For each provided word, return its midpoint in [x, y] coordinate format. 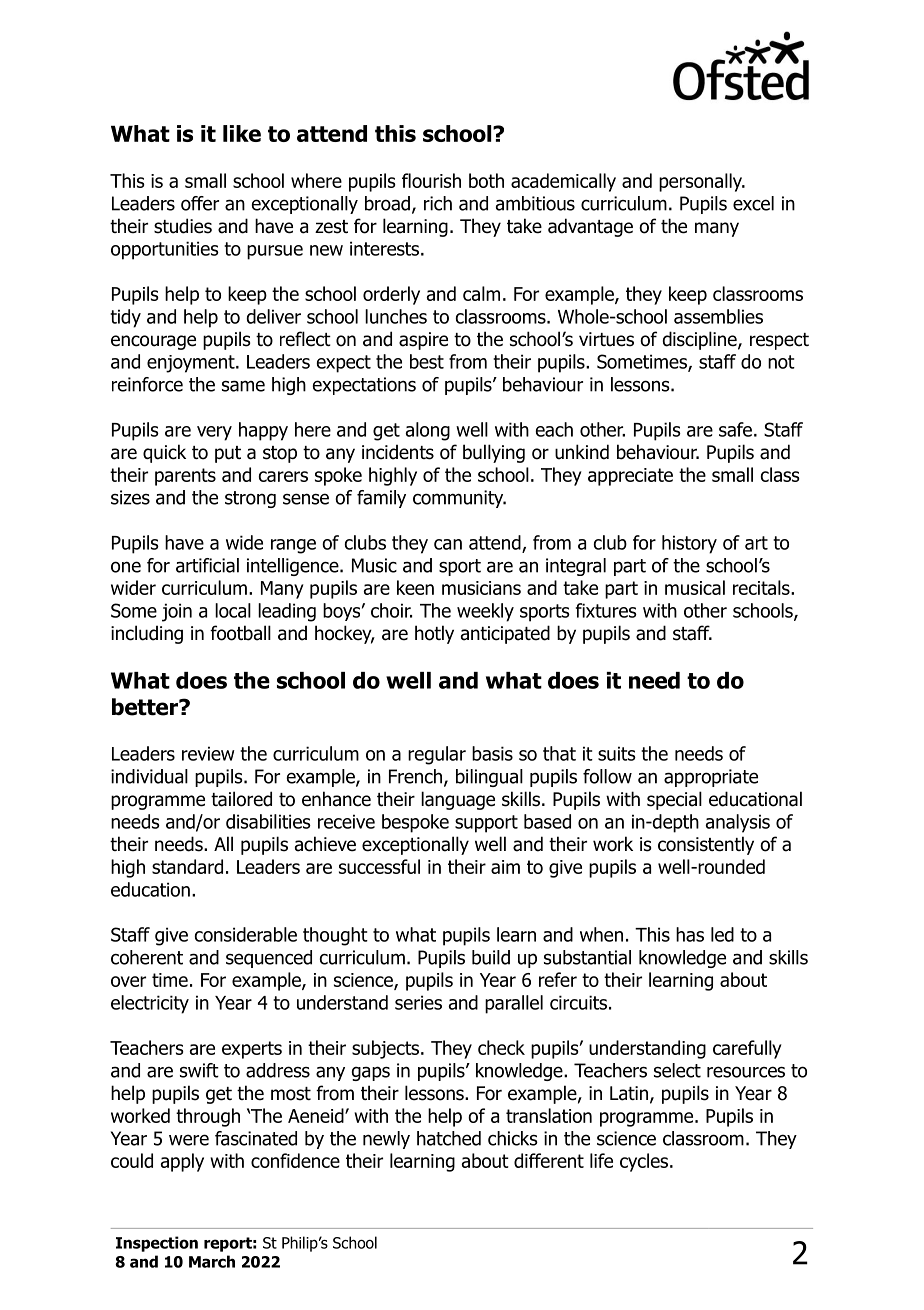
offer [200, 203]
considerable [246, 934]
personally [702, 182]
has [690, 934]
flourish [431, 180]
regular [437, 755]
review [208, 753]
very [214, 433]
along [428, 431]
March [212, 1261]
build [491, 957]
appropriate [711, 778]
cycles [645, 1162]
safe [735, 429]
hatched [449, 1138]
